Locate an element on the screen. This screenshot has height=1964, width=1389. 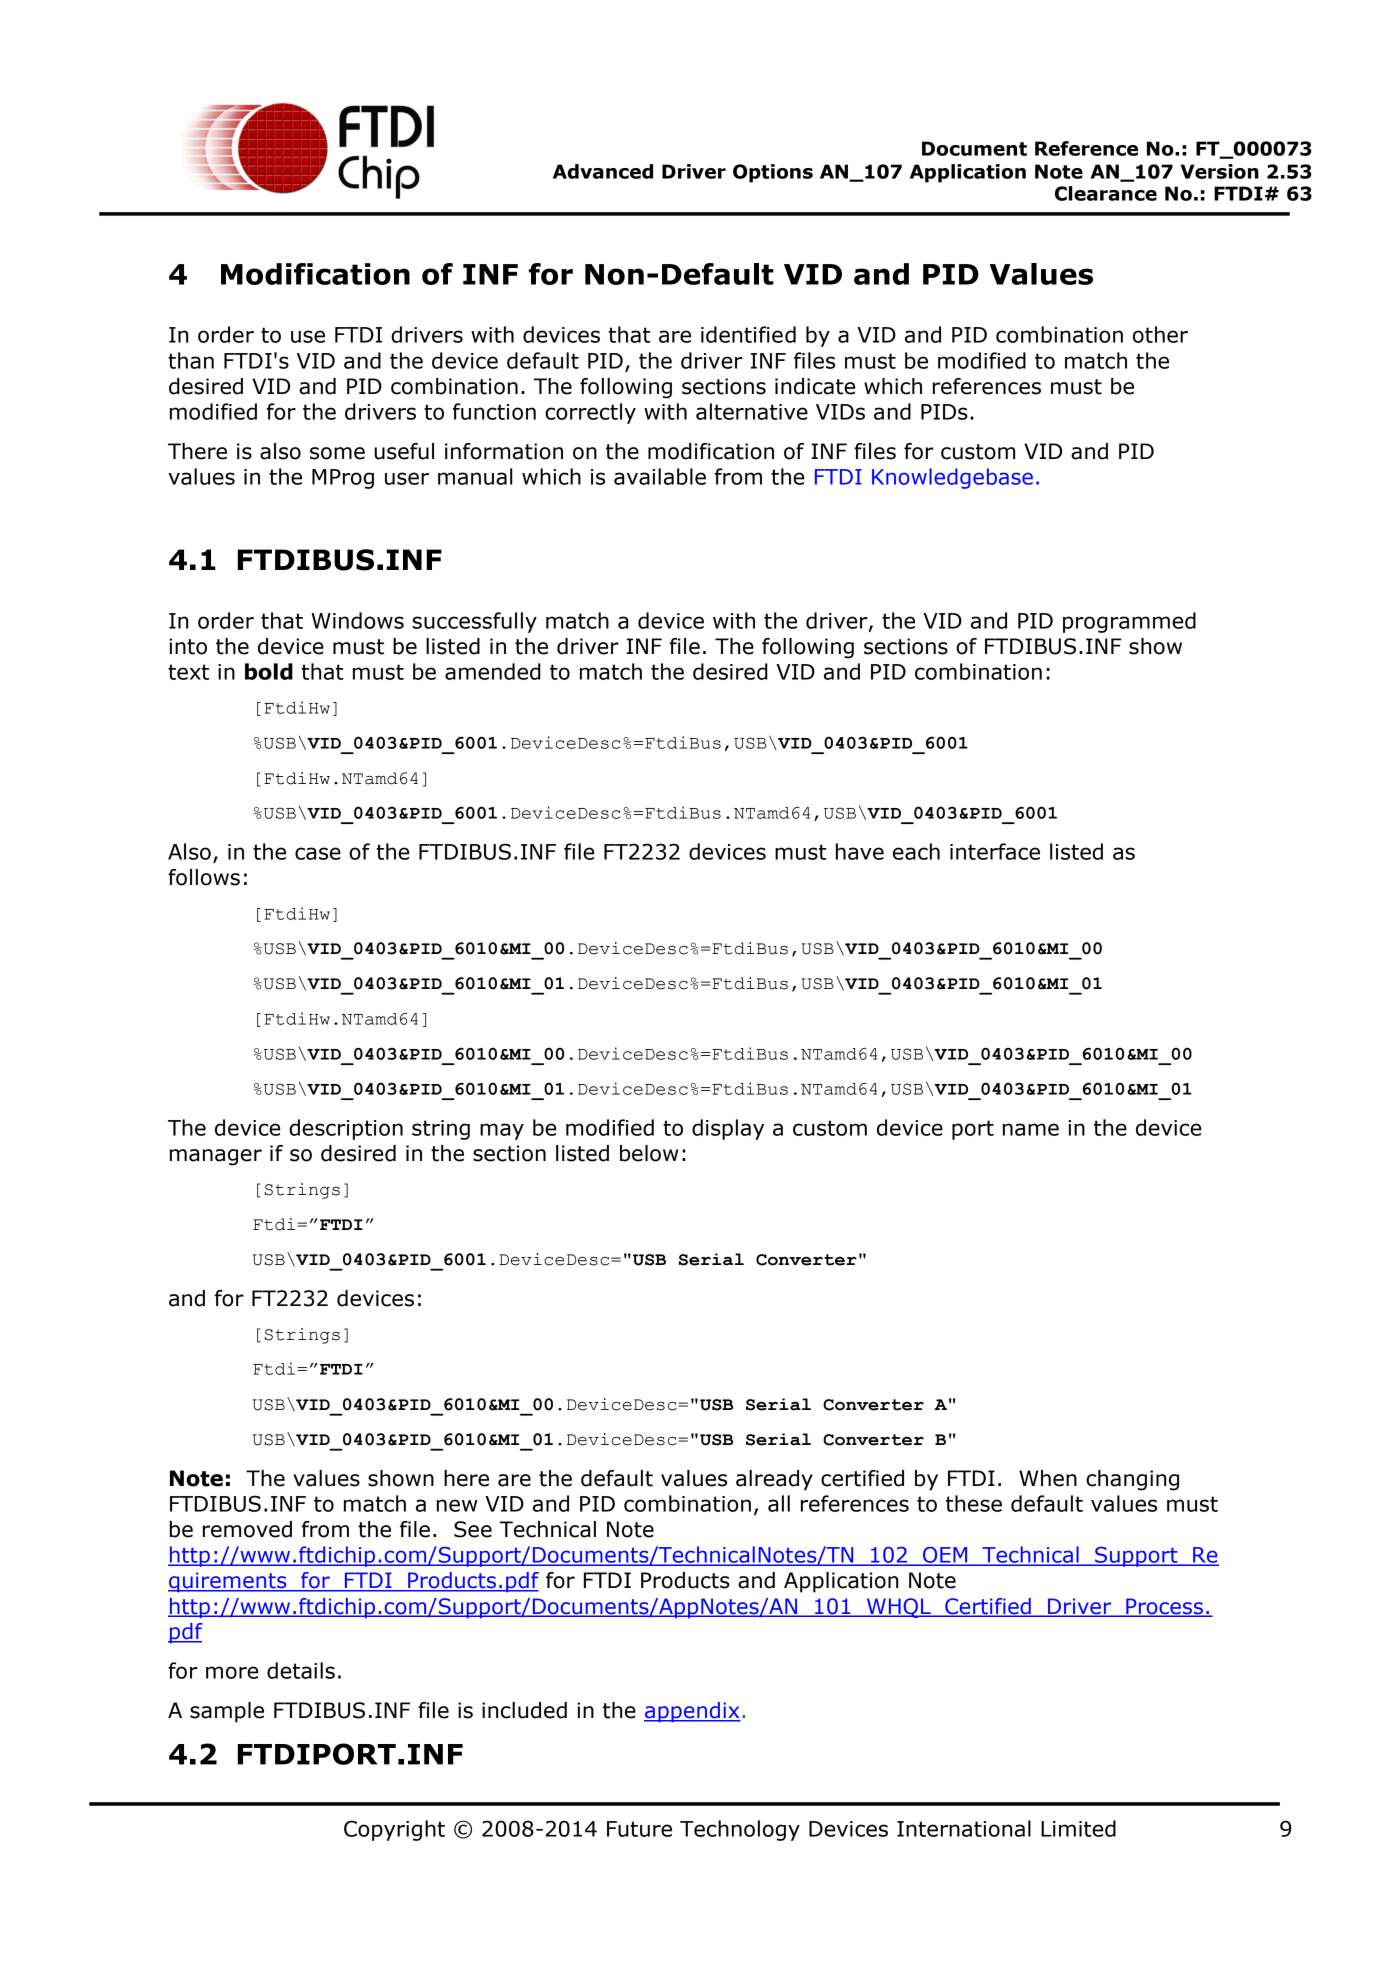
Clearance is located at coordinates (1106, 193).
